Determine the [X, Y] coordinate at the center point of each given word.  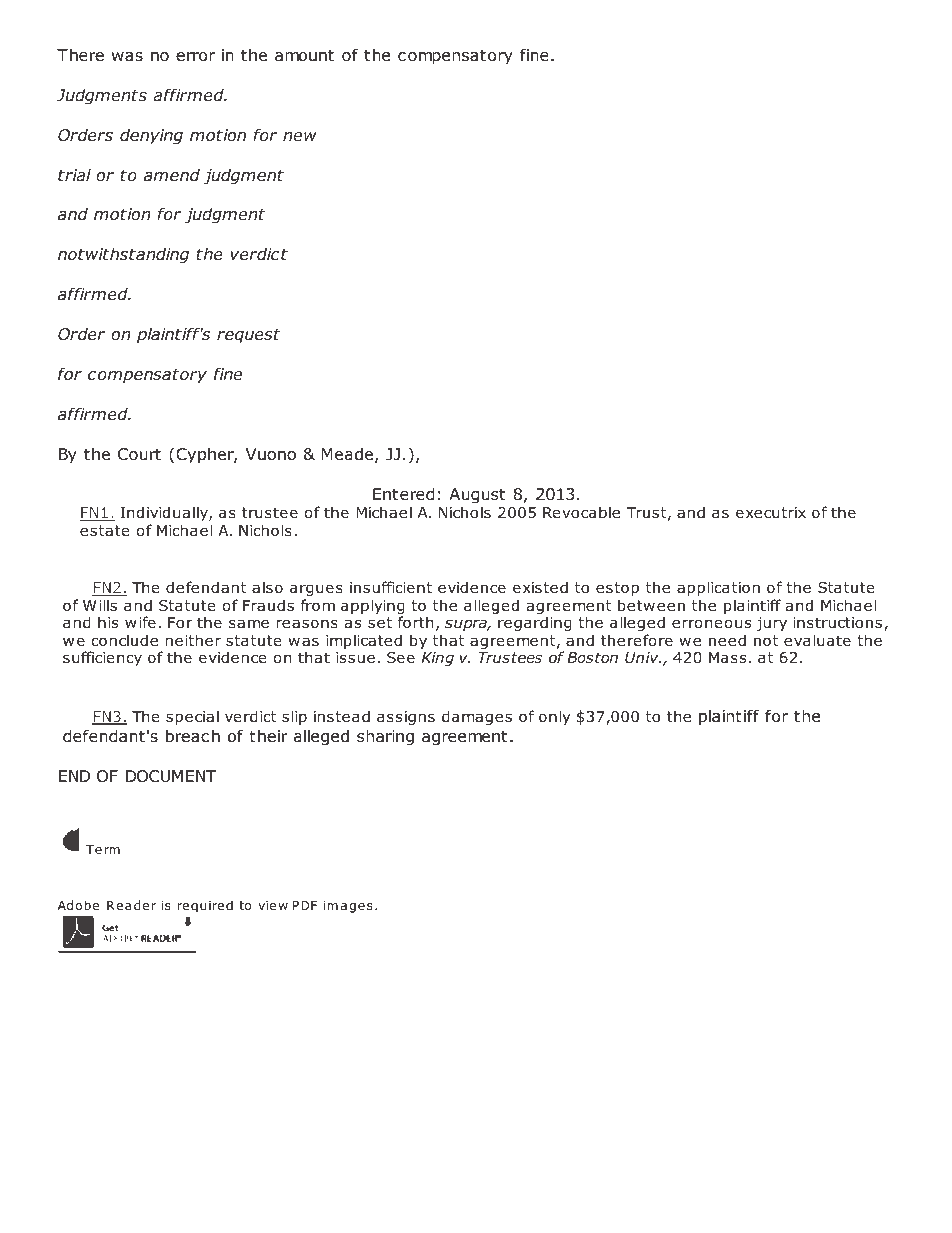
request [248, 336]
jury [772, 624]
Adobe [78, 905]
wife [140, 622]
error [195, 57]
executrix [771, 513]
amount [304, 55]
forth [415, 622]
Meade [347, 454]
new [300, 136]
